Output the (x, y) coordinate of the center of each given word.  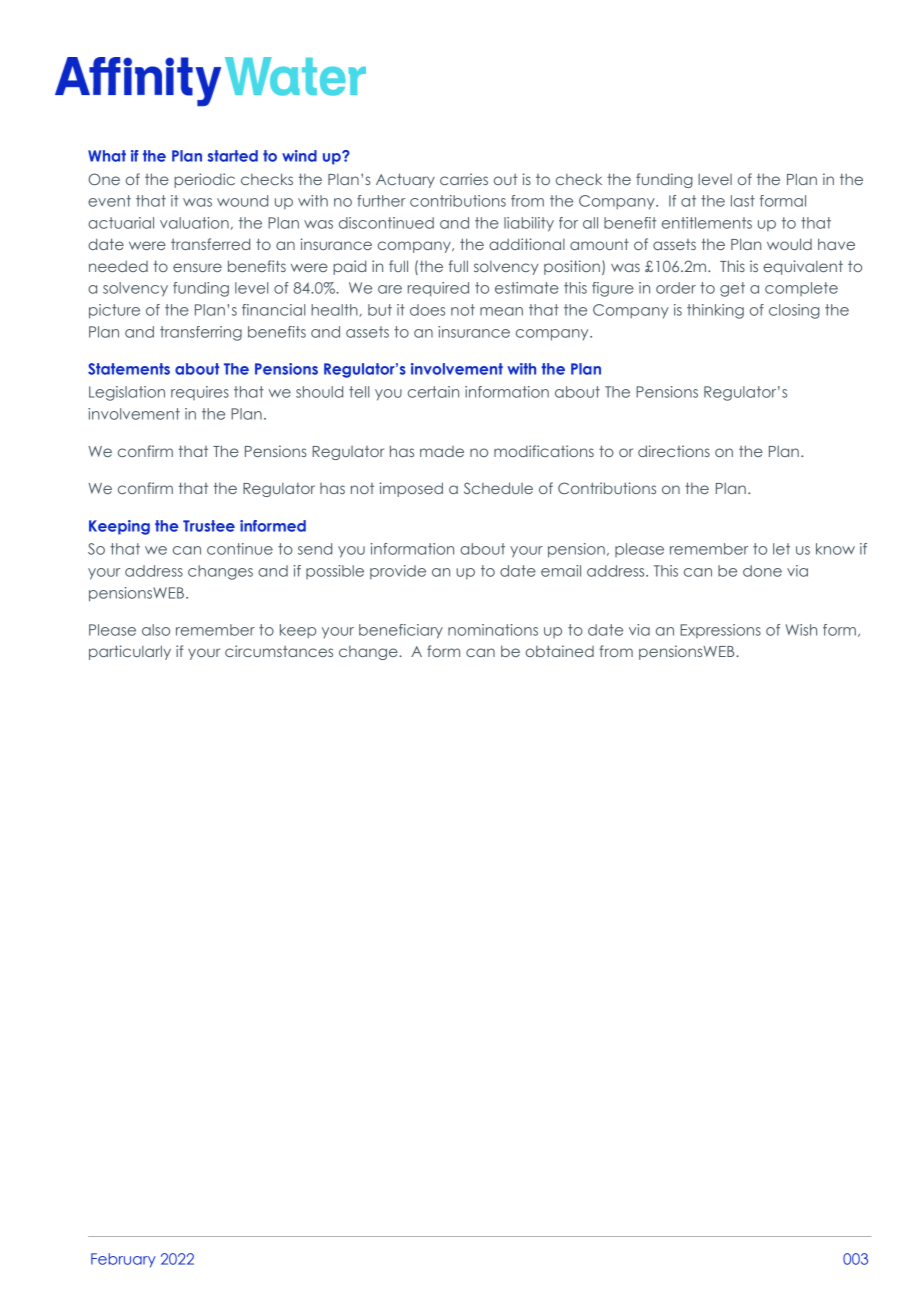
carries (464, 179)
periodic (204, 180)
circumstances (279, 651)
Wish (801, 630)
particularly (130, 652)
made (442, 451)
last (743, 201)
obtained (560, 651)
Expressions (720, 631)
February (123, 1260)
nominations (493, 630)
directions (674, 451)
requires (200, 393)
